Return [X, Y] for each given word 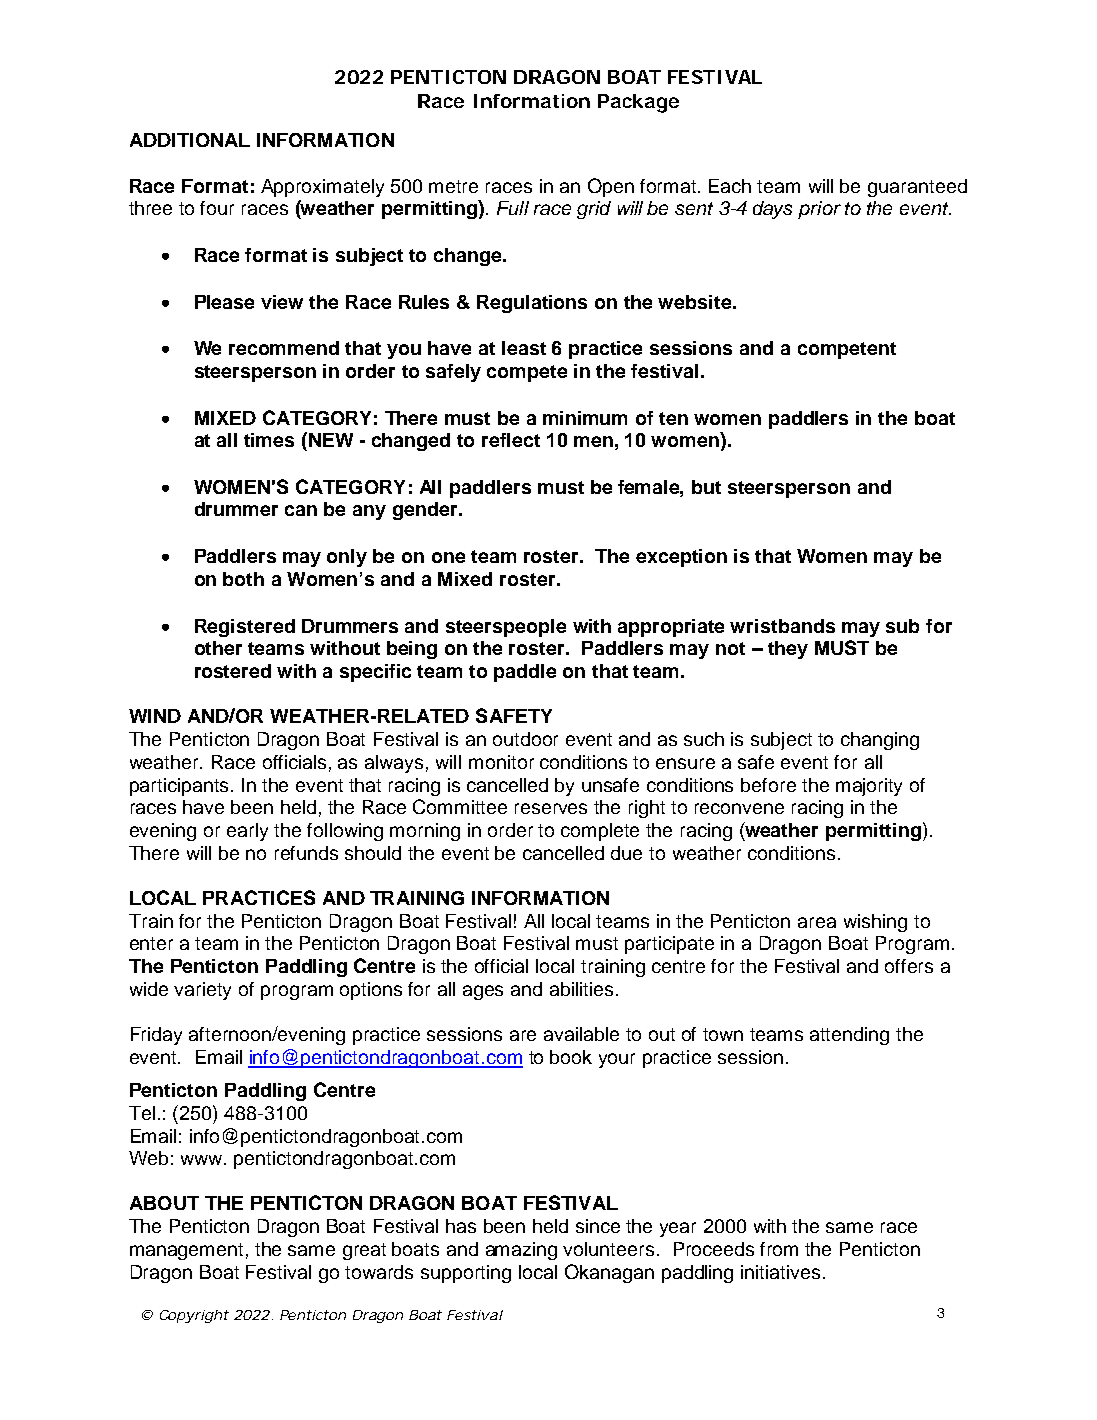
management [186, 1251]
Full [513, 208]
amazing [521, 1251]
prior [819, 210]
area [817, 922]
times [269, 440]
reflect [511, 440]
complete [600, 832]
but [706, 487]
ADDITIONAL [190, 140]
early [247, 832]
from [779, 1249]
